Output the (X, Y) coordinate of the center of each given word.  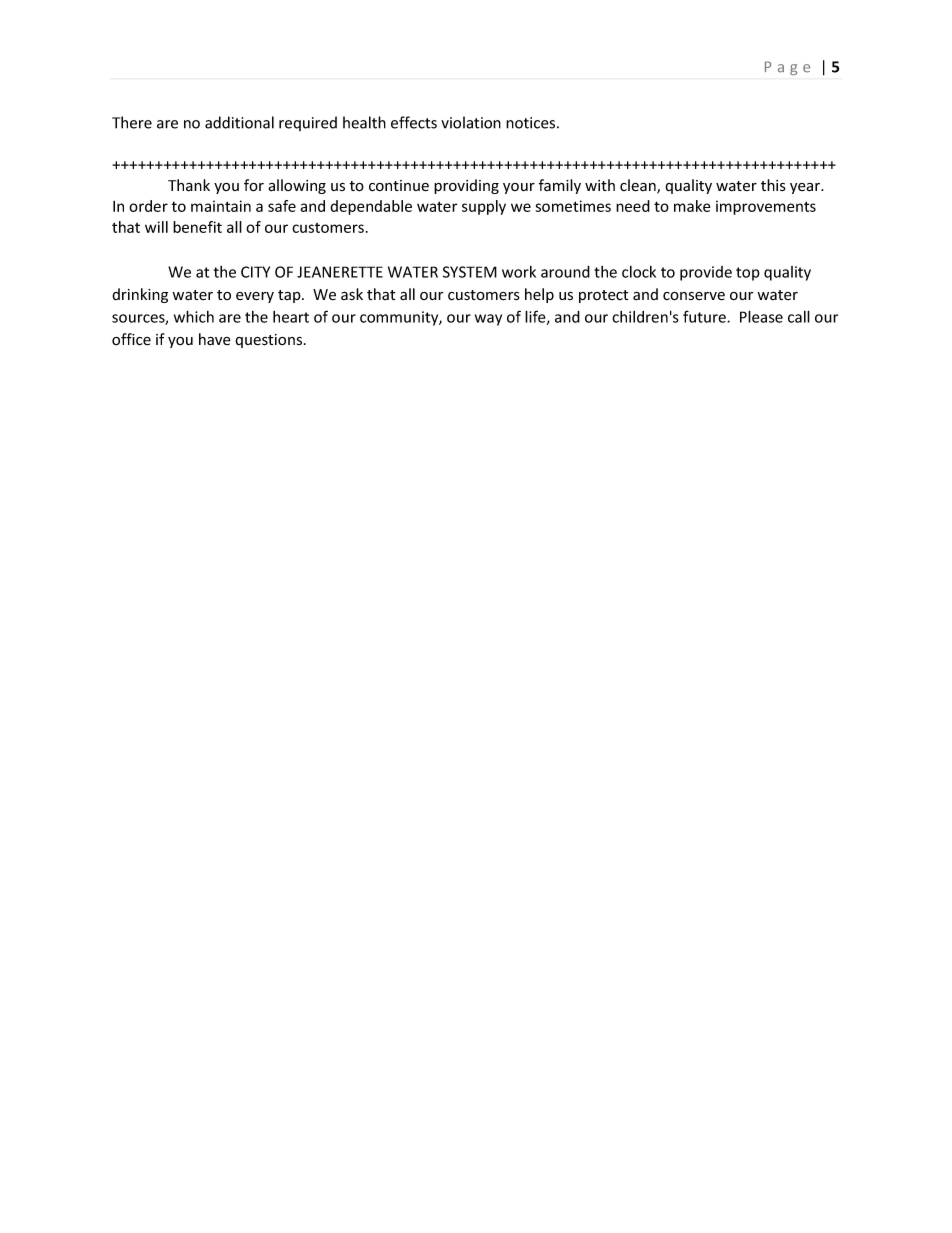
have (215, 339)
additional (239, 122)
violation (471, 122)
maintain (221, 206)
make (692, 206)
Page (787, 68)
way (488, 320)
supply (484, 207)
